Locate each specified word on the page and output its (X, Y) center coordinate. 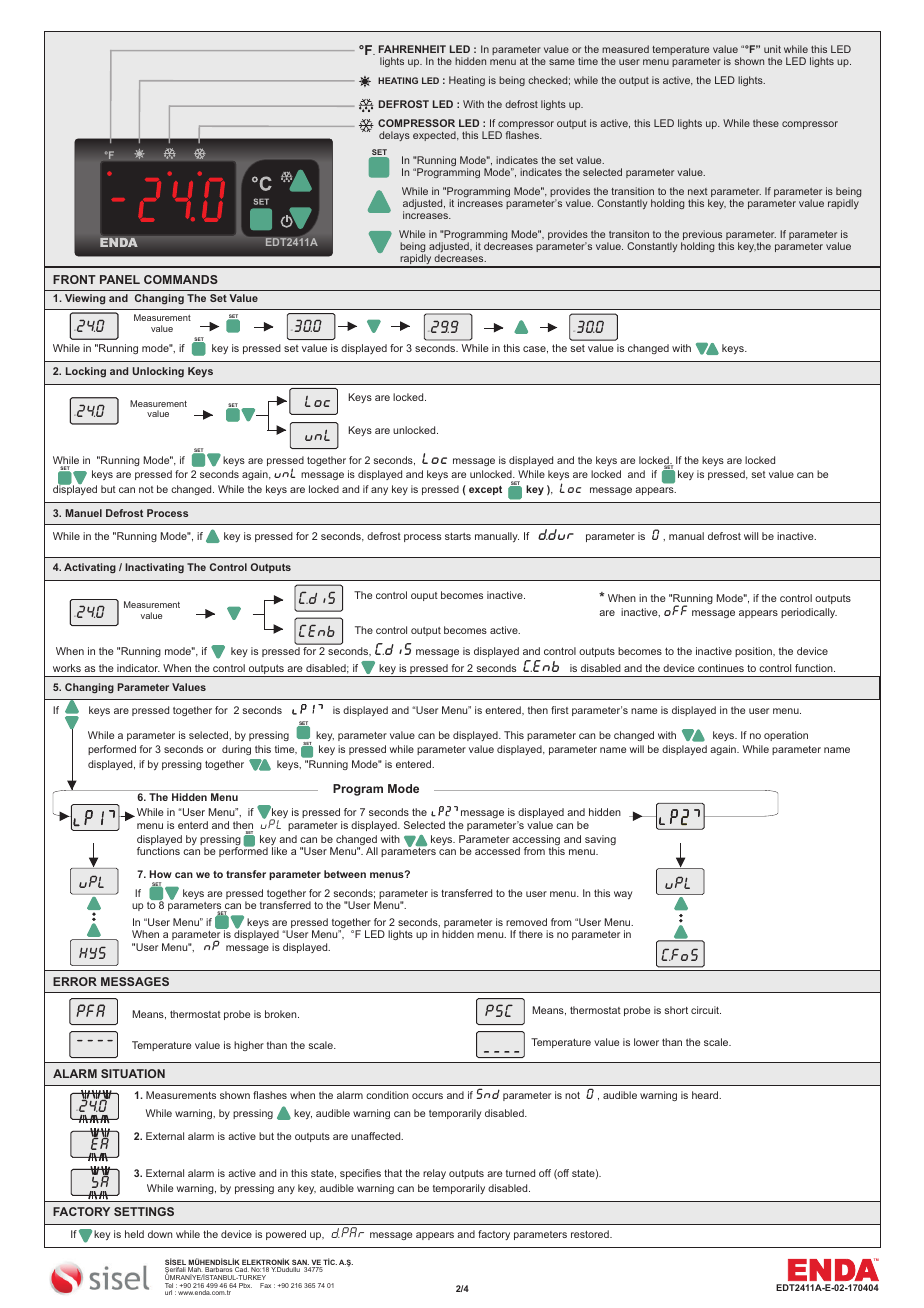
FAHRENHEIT (412, 49)
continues (721, 668)
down (160, 1234)
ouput (424, 596)
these (766, 123)
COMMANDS (181, 279)
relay (434, 1174)
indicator (138, 668)
